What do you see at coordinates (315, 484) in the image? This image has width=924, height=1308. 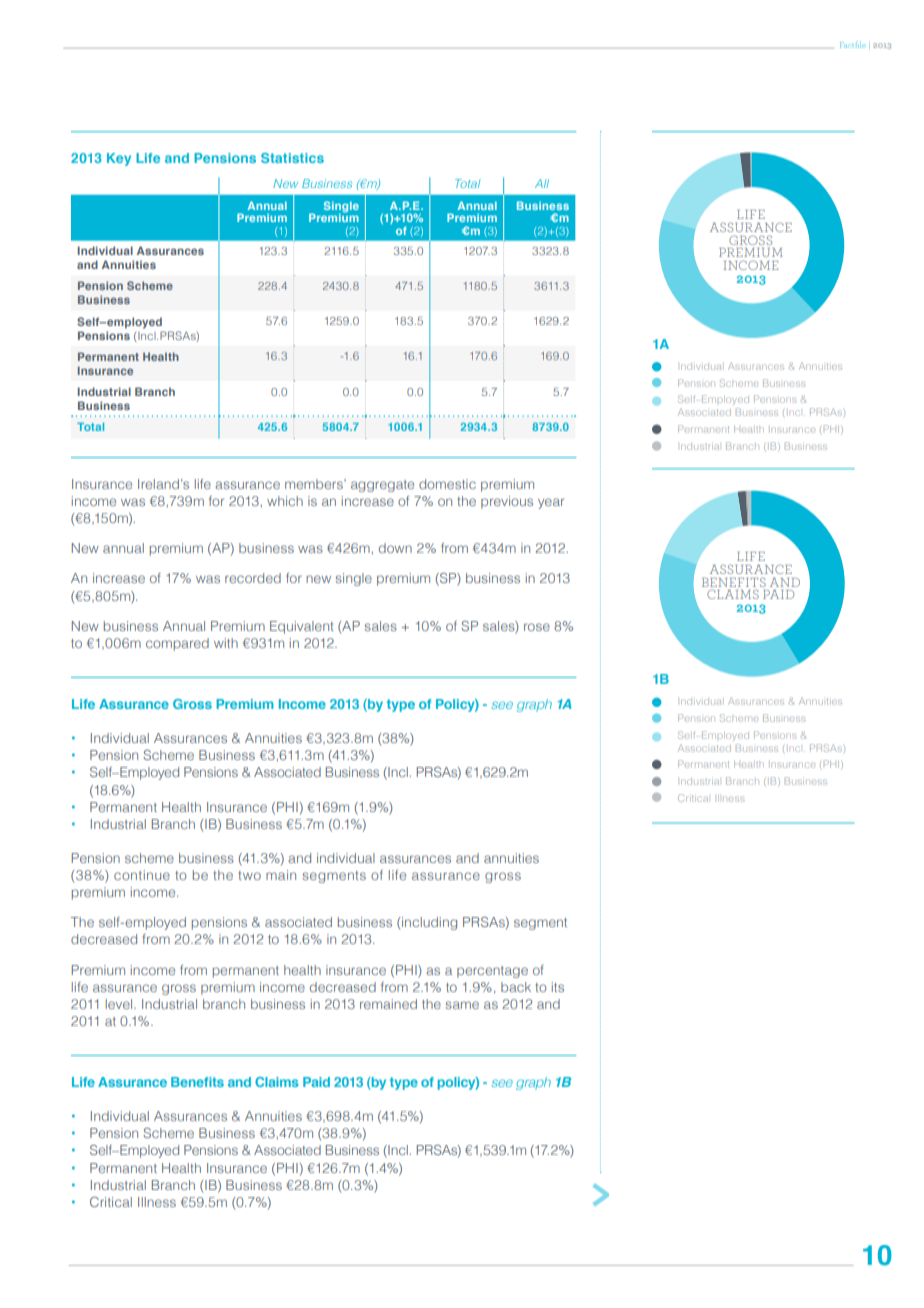 I see `members` at bounding box center [315, 484].
